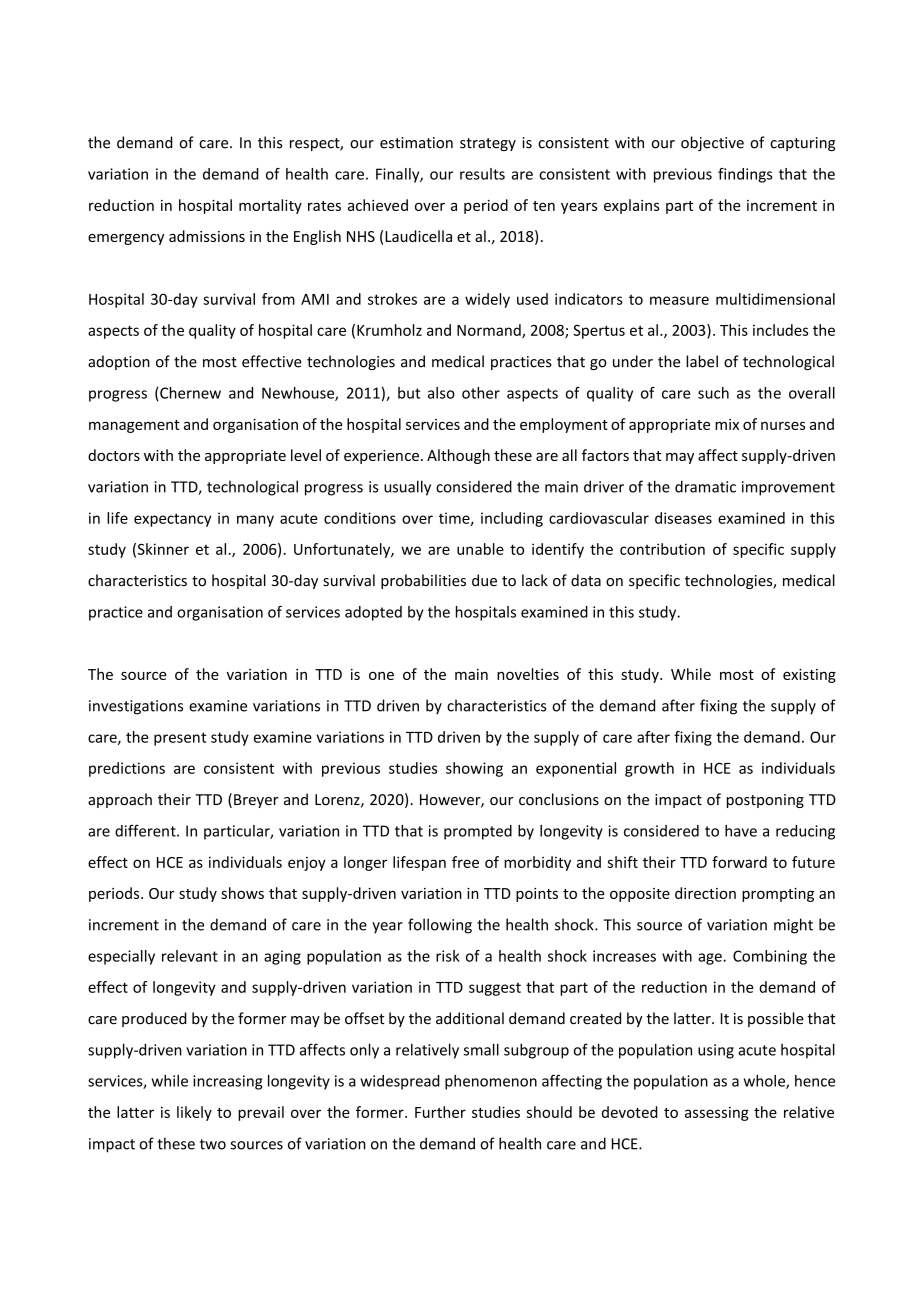 Image resolution: width=924 pixels, height=1307 pixels. I want to click on adoption, so click(119, 362).
